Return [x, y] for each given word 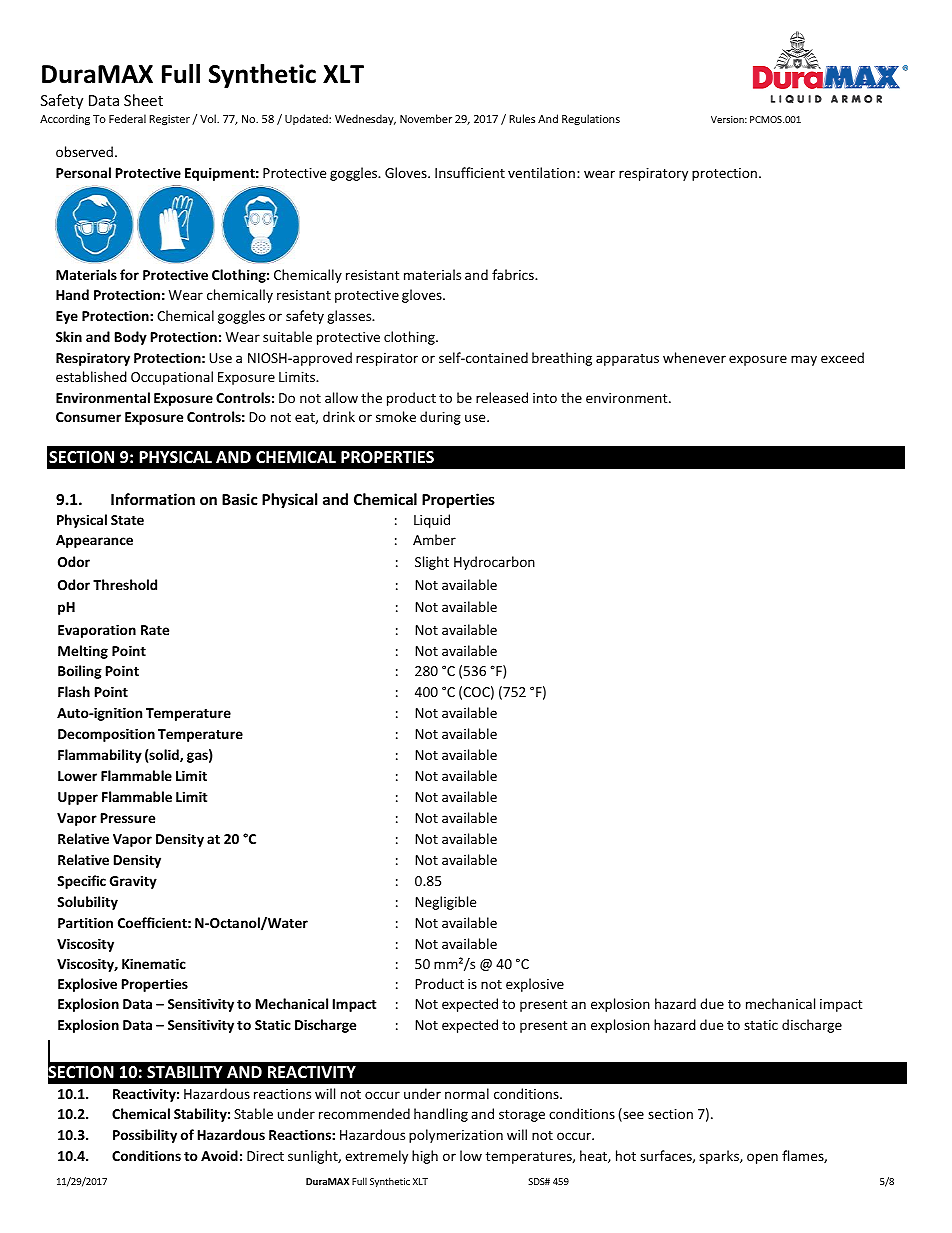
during [440, 418]
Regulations [591, 119]
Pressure [128, 818]
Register [169, 120]
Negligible [445, 903]
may [804, 360]
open [762, 1158]
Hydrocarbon [494, 563]
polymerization [456, 1136]
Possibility [145, 1136]
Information [153, 499]
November [426, 118]
